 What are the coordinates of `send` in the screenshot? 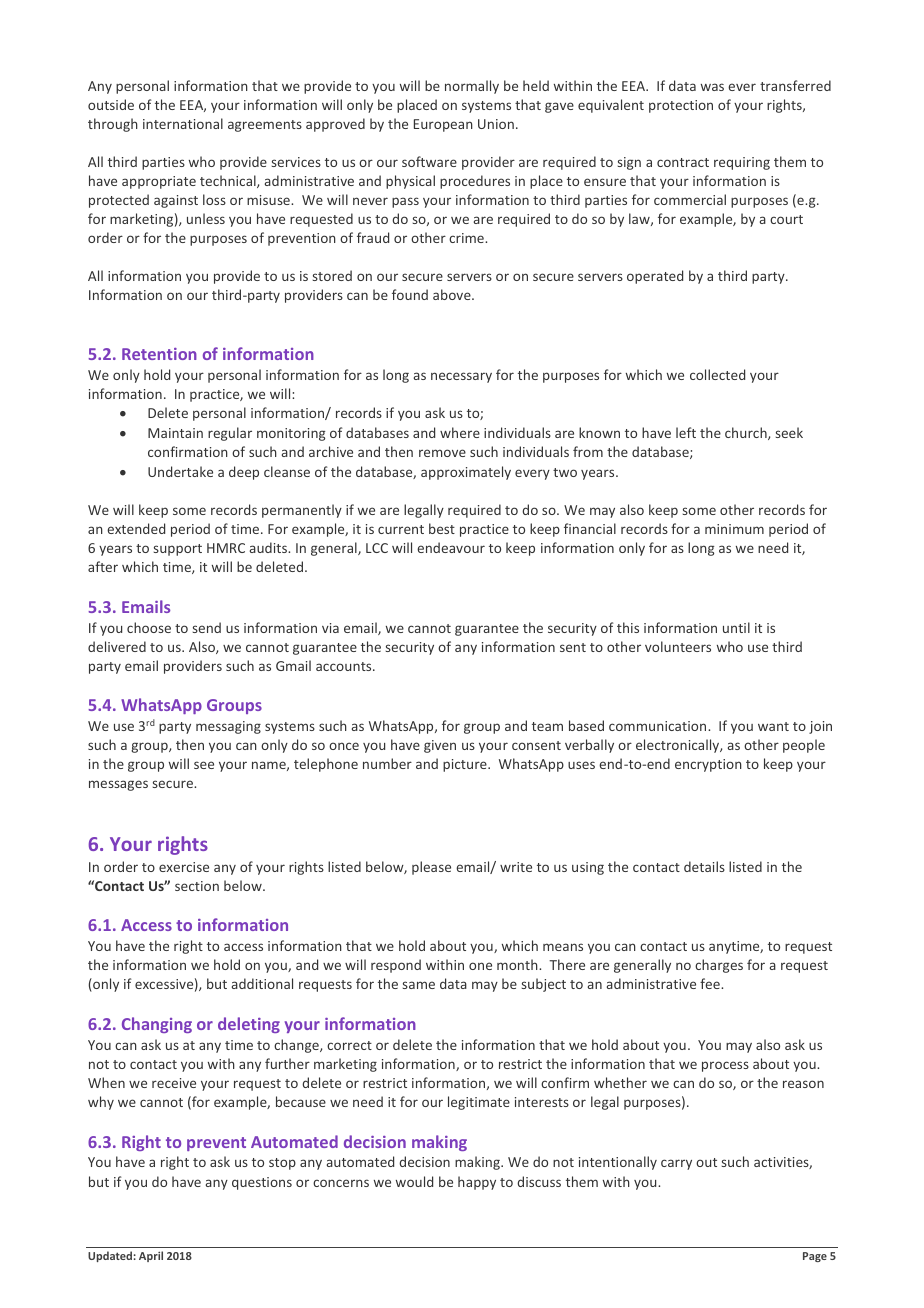 It's located at (207, 627).
